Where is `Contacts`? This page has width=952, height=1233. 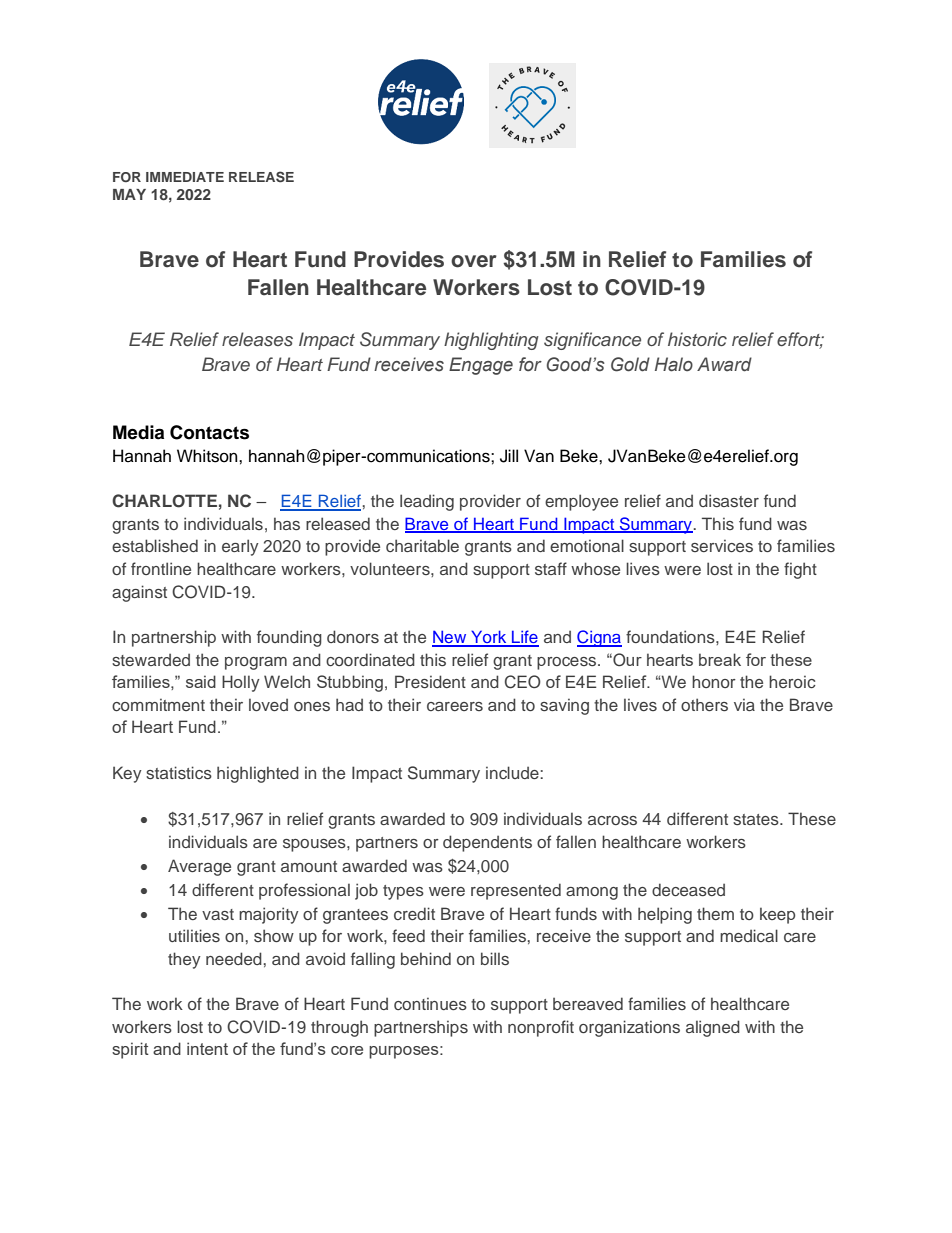 Contacts is located at coordinates (209, 432).
